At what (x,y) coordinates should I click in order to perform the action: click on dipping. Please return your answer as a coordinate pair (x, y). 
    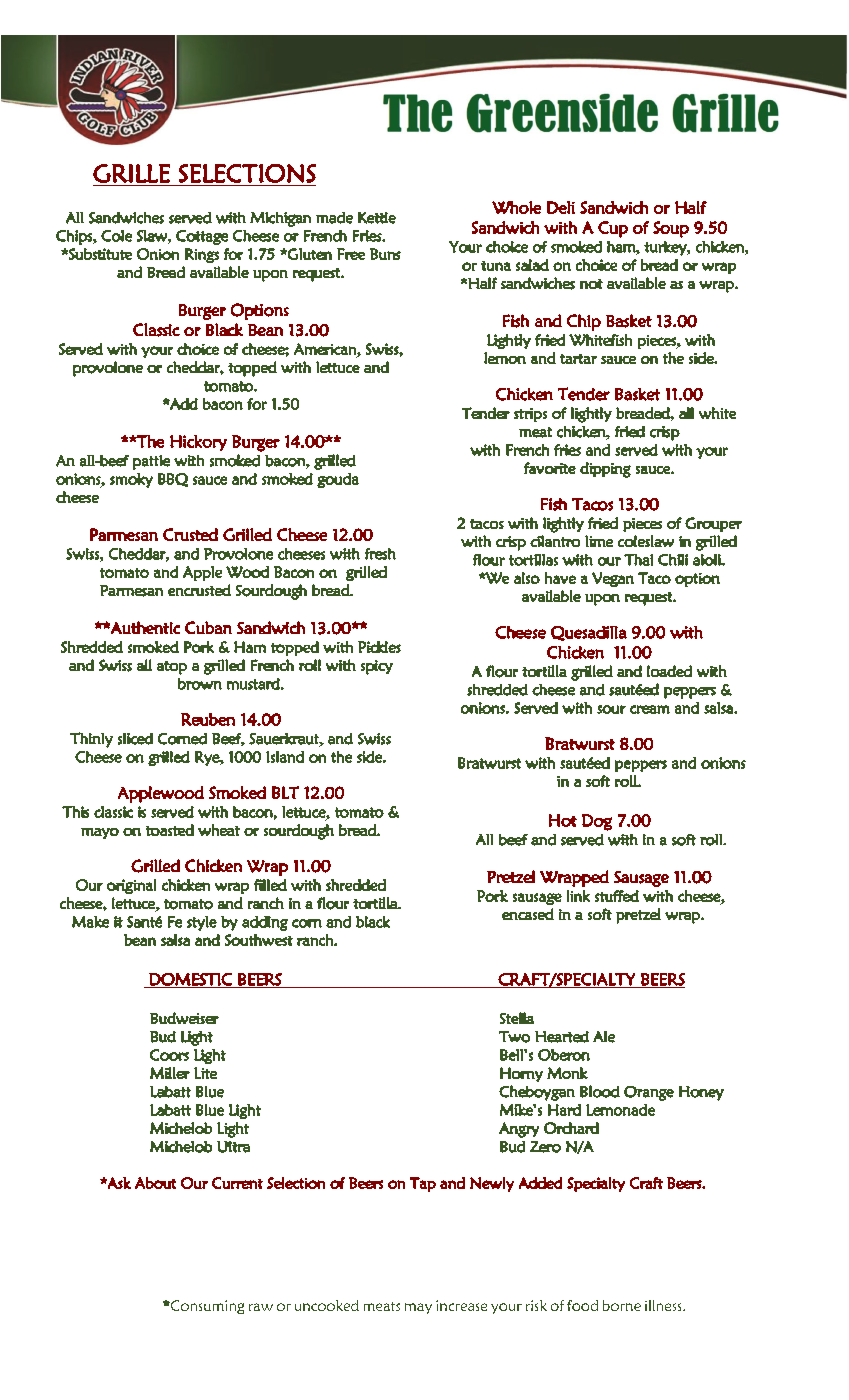
    Looking at the image, I should click on (605, 470).
